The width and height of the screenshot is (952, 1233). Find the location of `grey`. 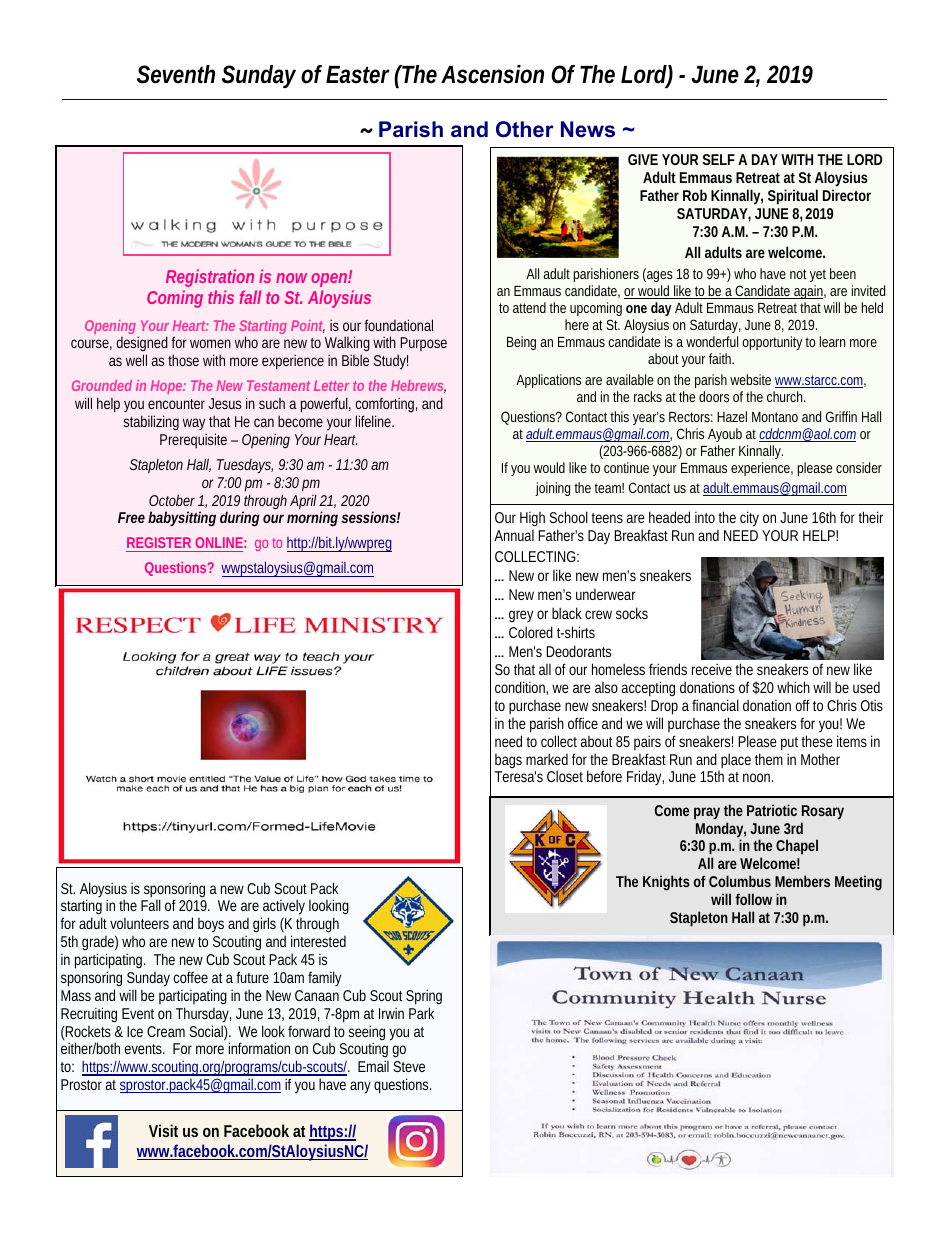

grey is located at coordinates (521, 616).
